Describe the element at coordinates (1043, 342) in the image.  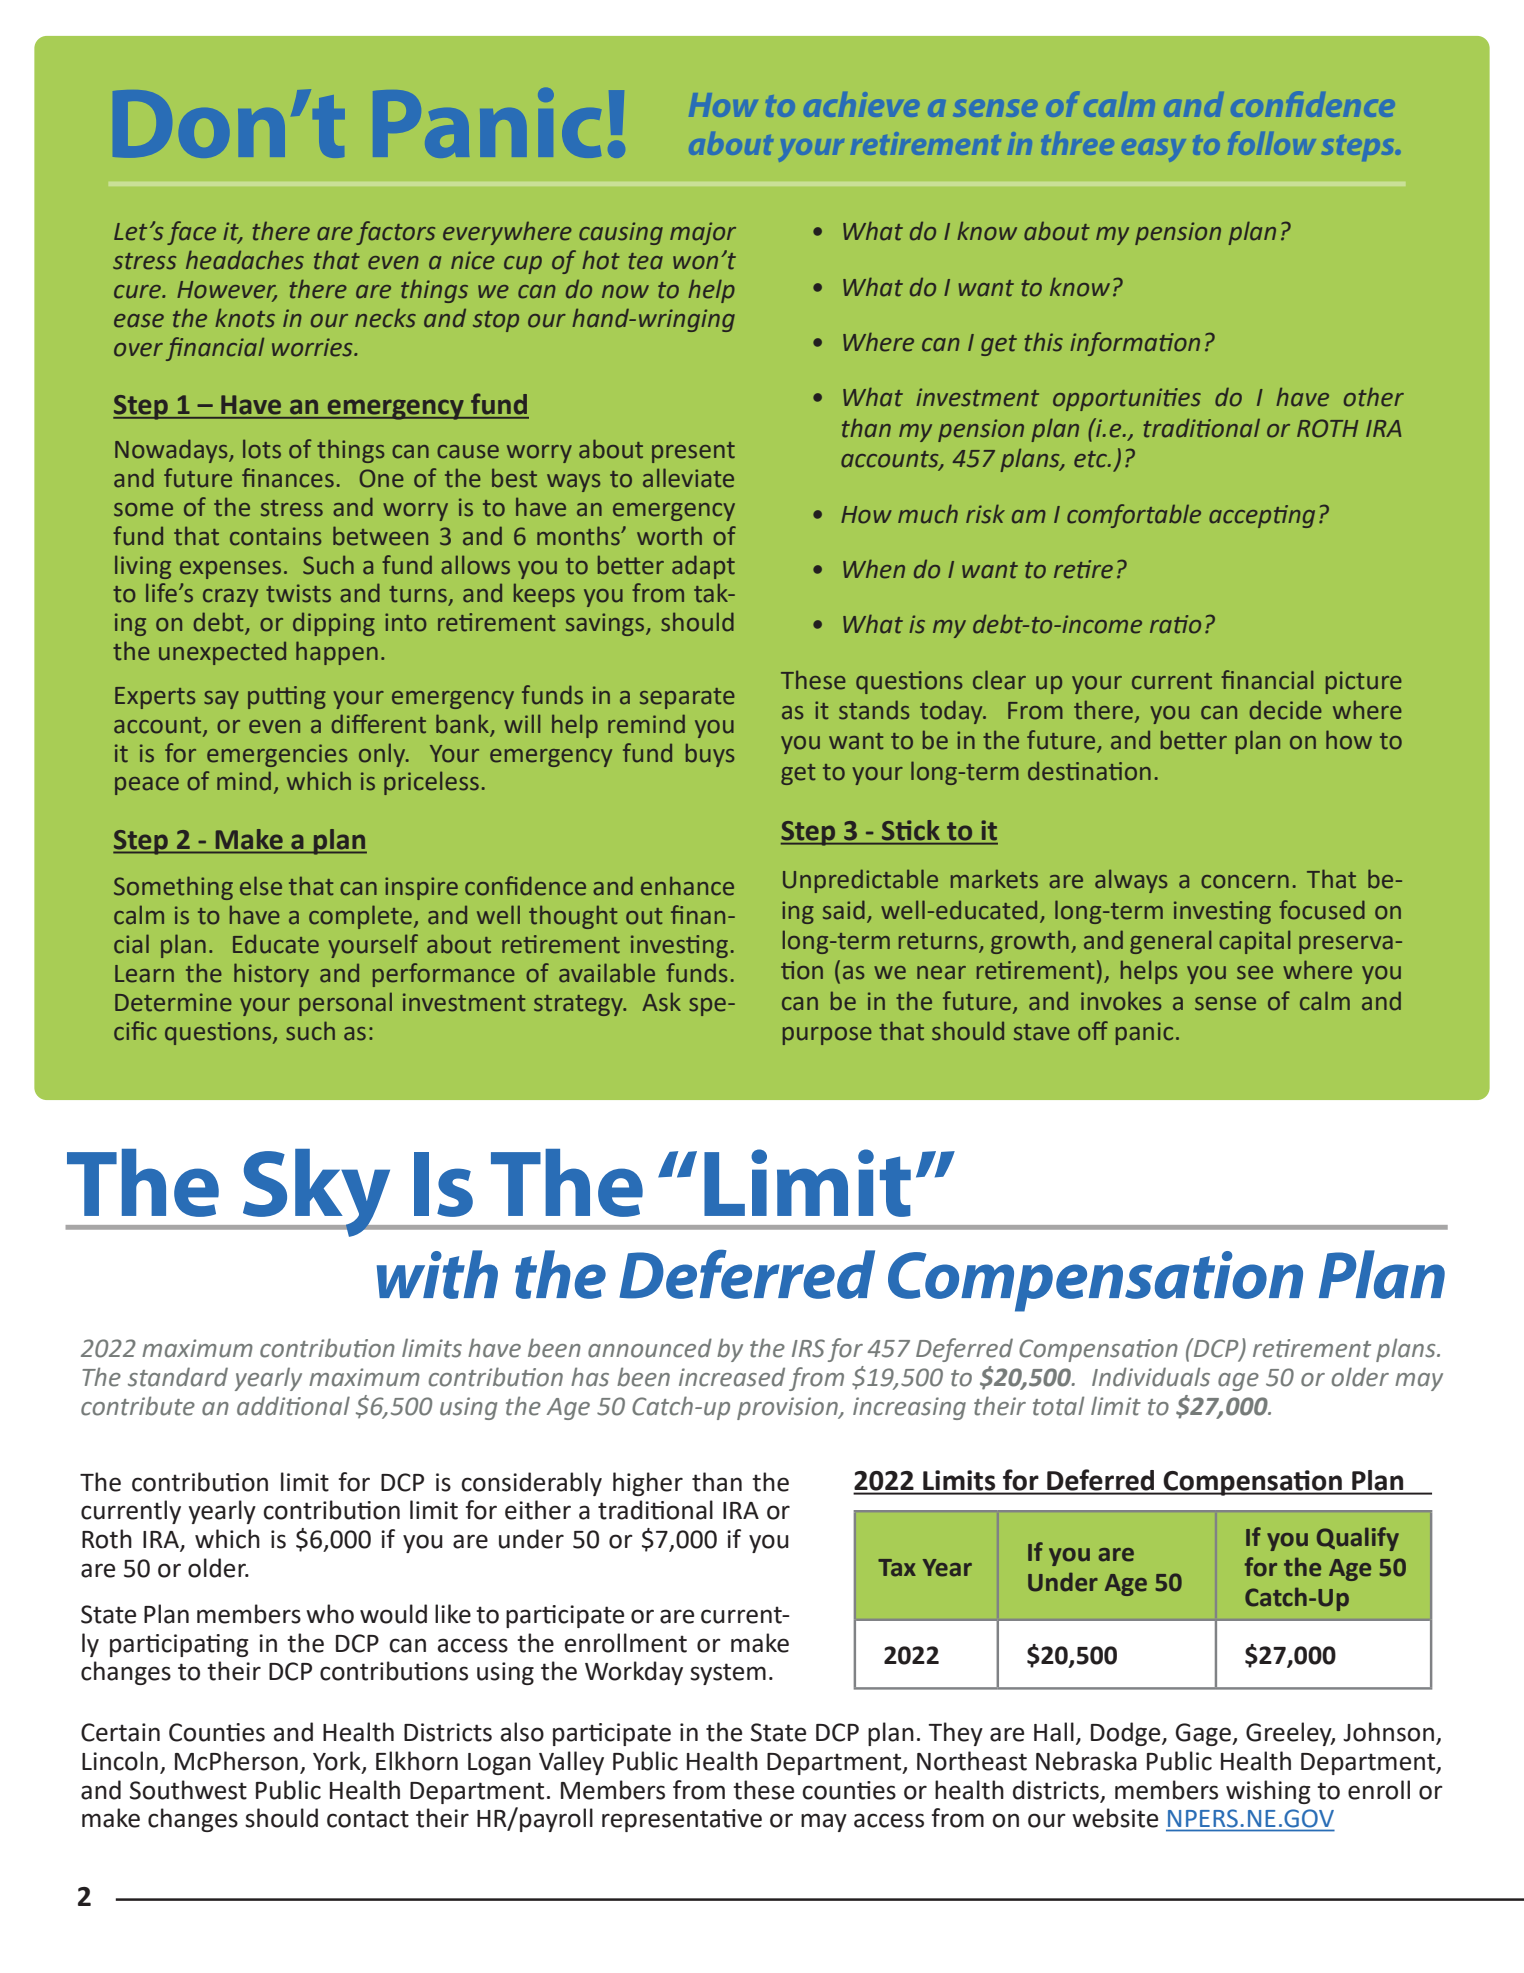
I see `this` at that location.
